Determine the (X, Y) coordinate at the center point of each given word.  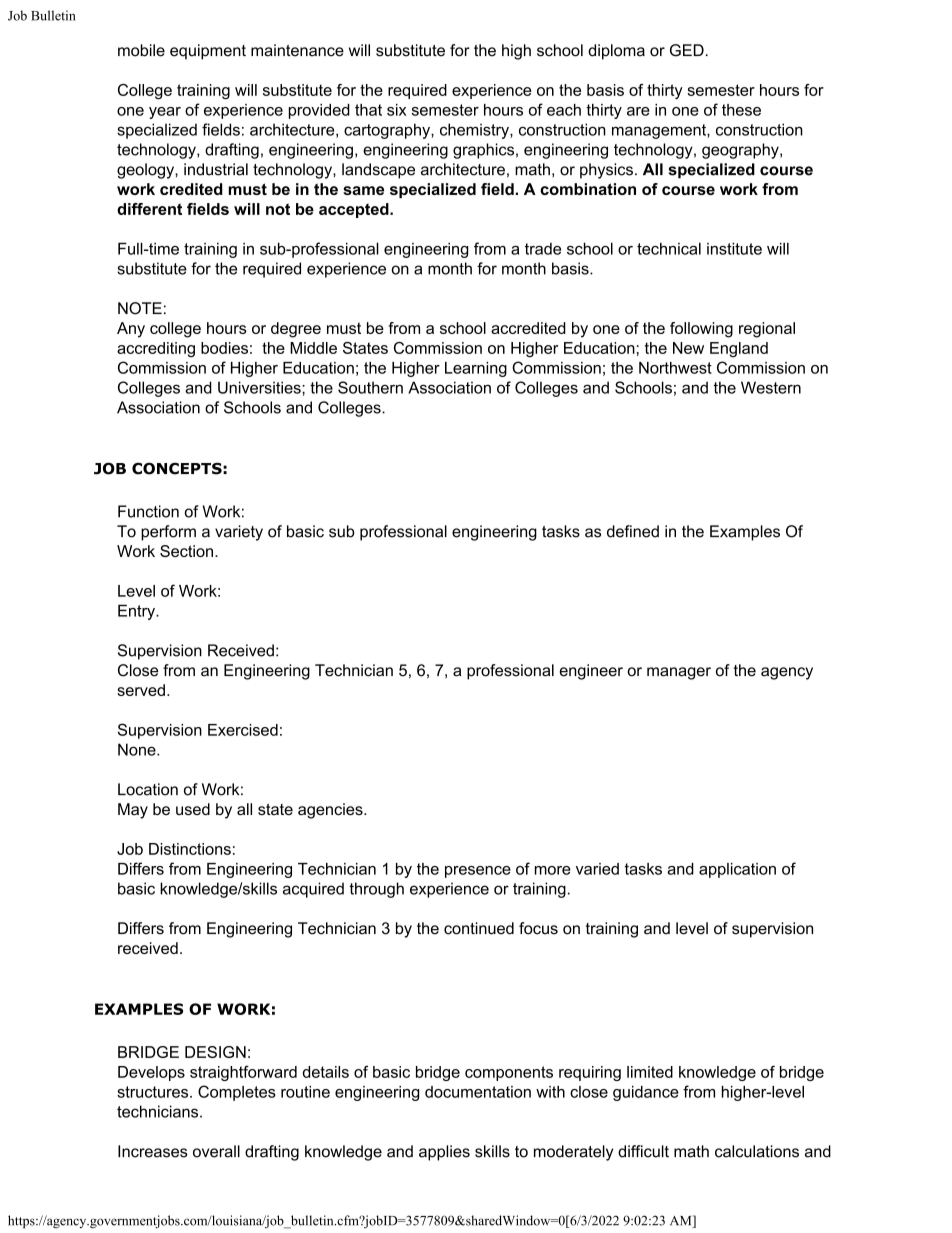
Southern (370, 387)
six (397, 110)
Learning (476, 369)
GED (687, 50)
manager (679, 673)
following (701, 330)
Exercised (243, 730)
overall (216, 1151)
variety (239, 533)
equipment (208, 52)
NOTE (140, 308)
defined (633, 531)
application (737, 870)
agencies (331, 811)
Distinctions (190, 849)
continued (479, 928)
